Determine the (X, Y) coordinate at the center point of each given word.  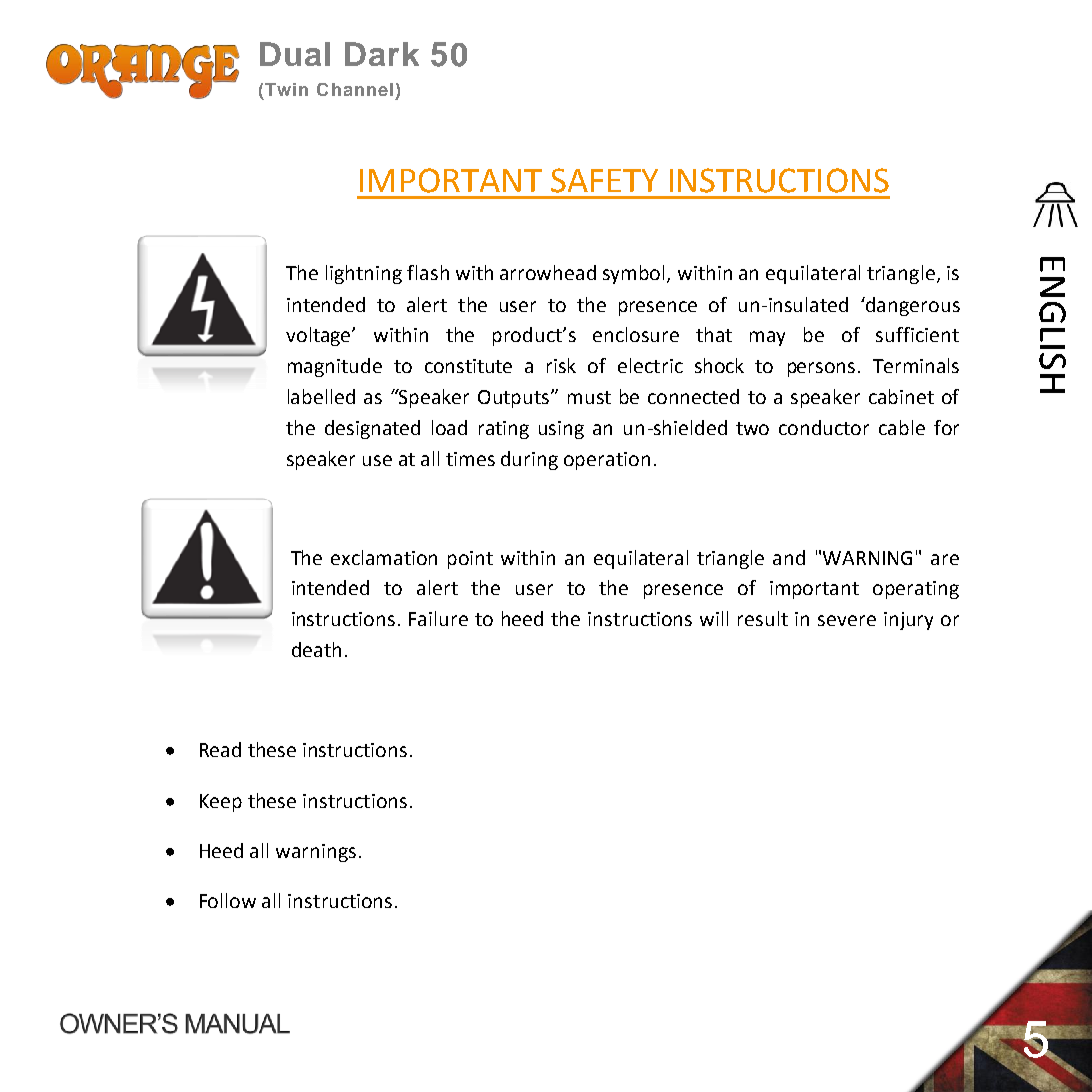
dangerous (912, 306)
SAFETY (604, 180)
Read (220, 749)
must (589, 397)
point (470, 560)
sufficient (917, 334)
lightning (364, 274)
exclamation (384, 557)
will (714, 618)
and (789, 557)
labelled (321, 396)
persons (821, 369)
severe (847, 620)
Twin (286, 89)
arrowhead (548, 272)
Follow (228, 900)
